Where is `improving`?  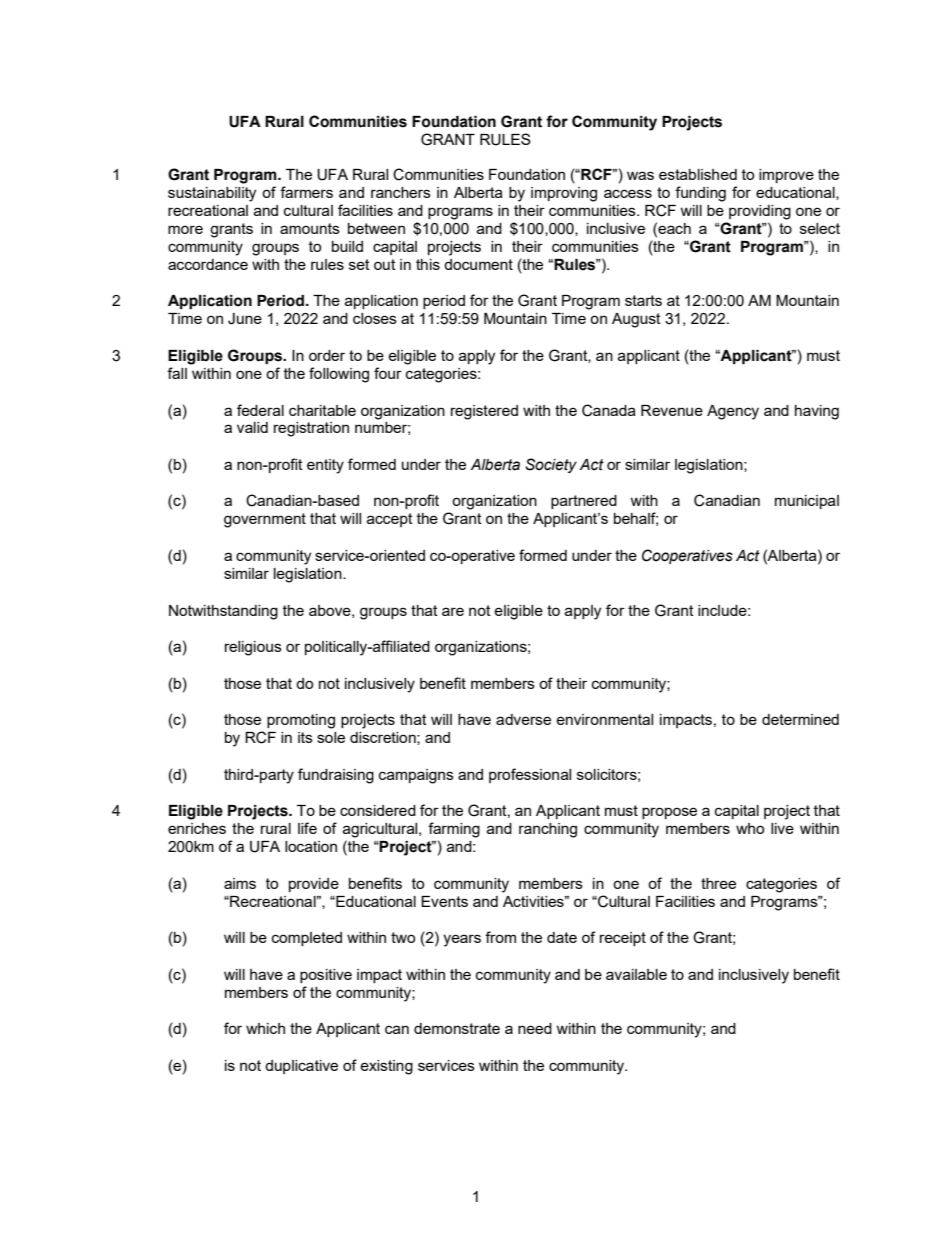
improving is located at coordinates (564, 194).
